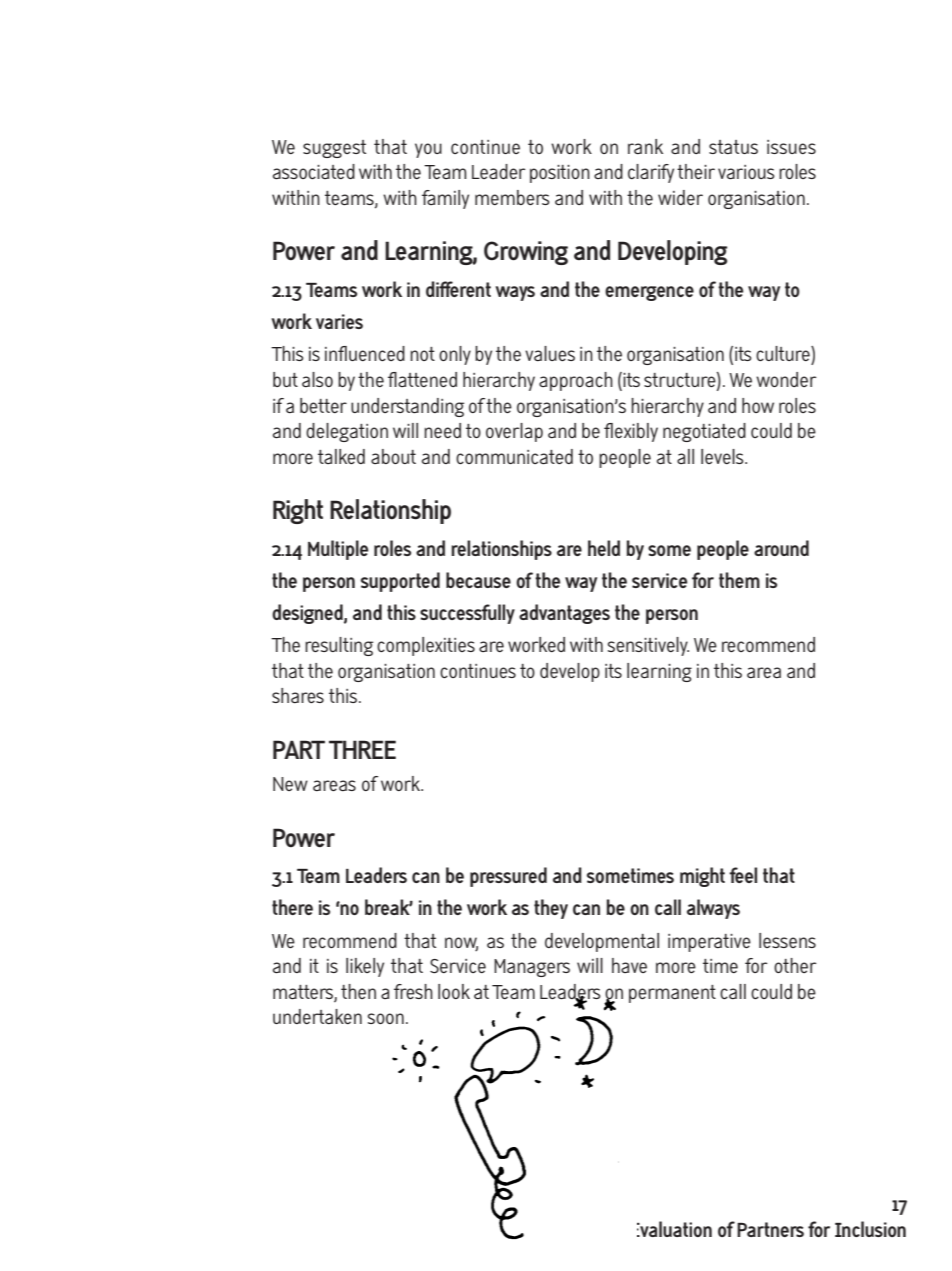  Describe the element at coordinates (631, 432) in the image. I see `flexibly` at that location.
